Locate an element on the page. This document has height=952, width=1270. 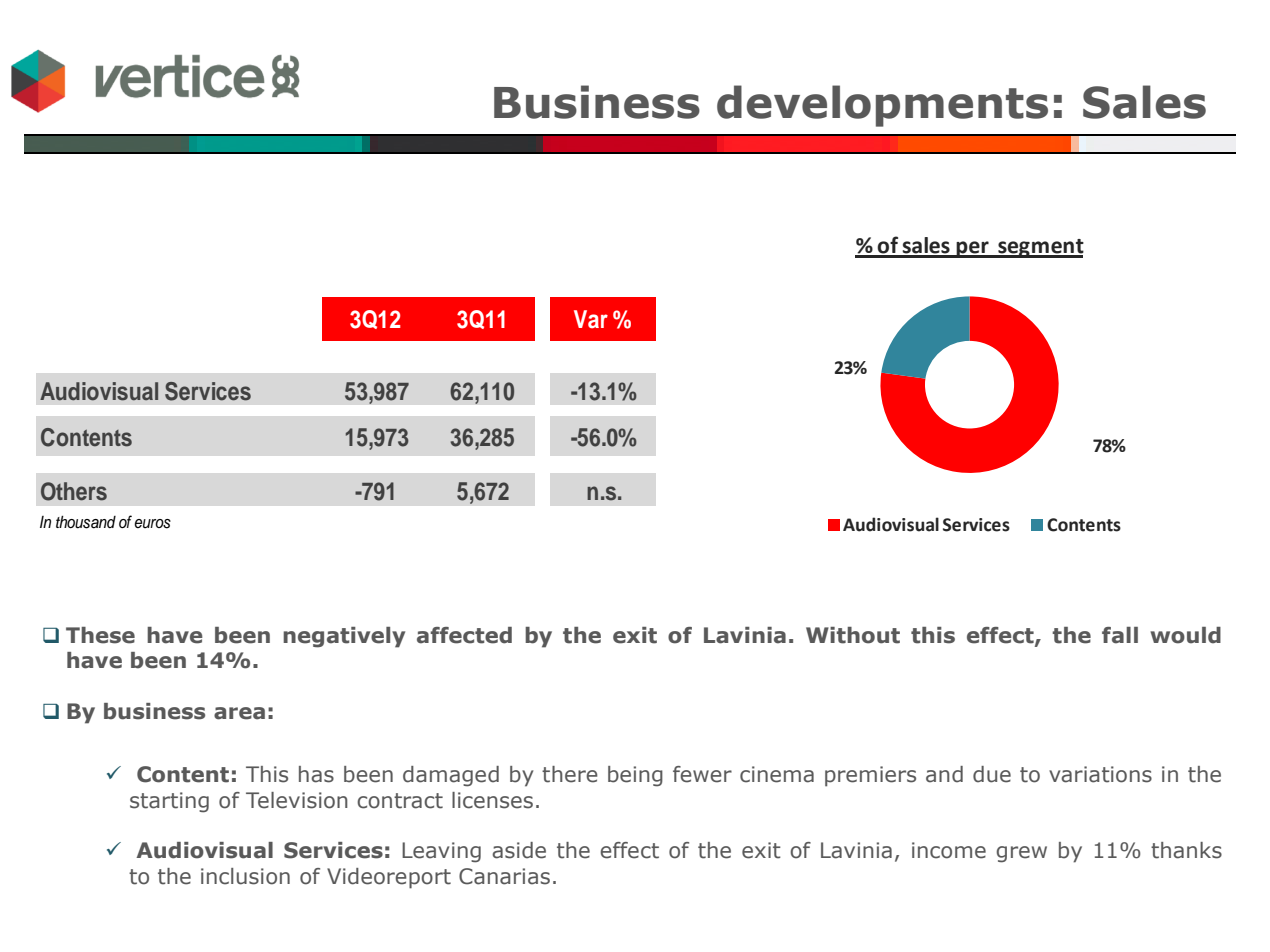
Others is located at coordinates (74, 491).
